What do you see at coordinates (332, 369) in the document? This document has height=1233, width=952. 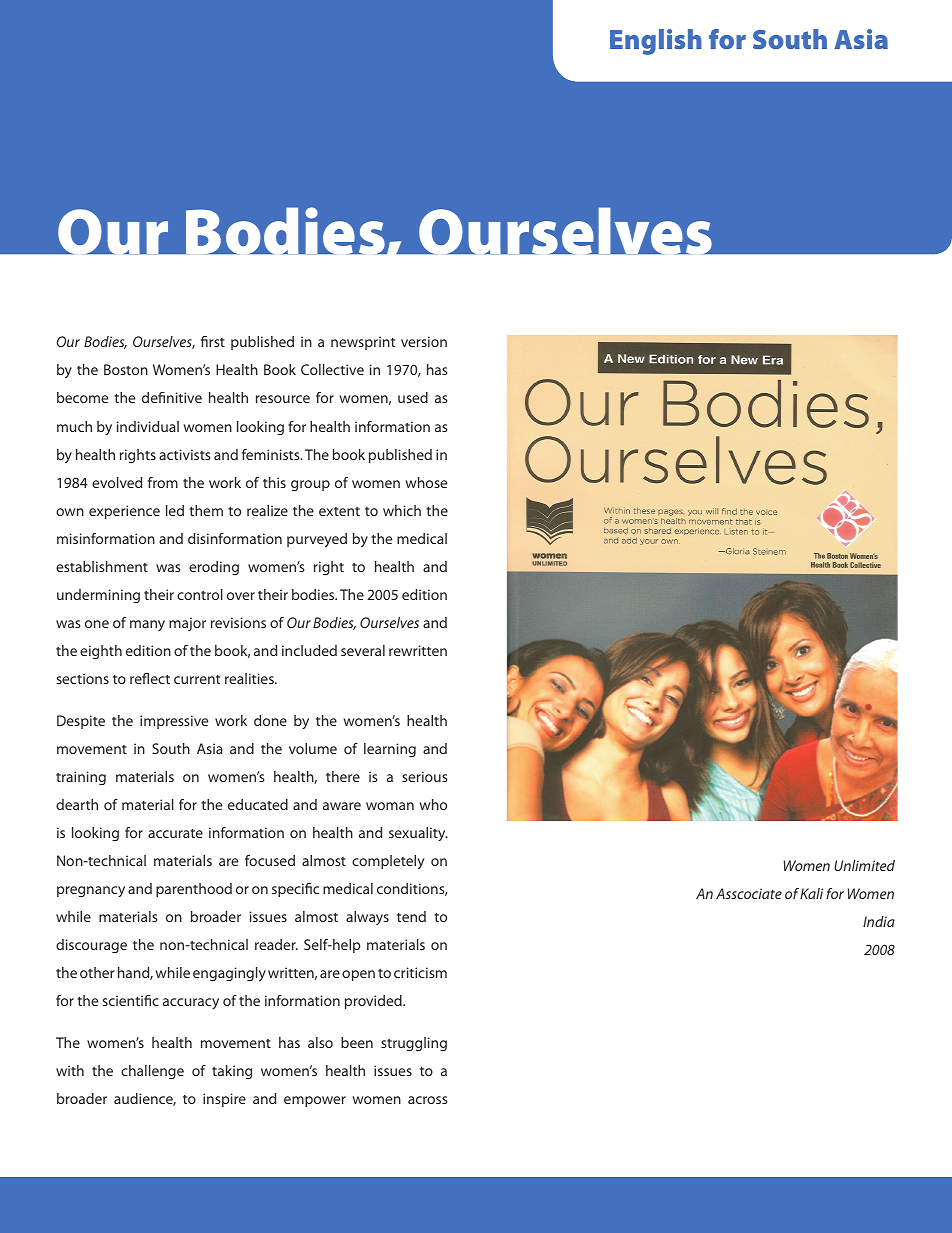 I see `Collective` at bounding box center [332, 369].
